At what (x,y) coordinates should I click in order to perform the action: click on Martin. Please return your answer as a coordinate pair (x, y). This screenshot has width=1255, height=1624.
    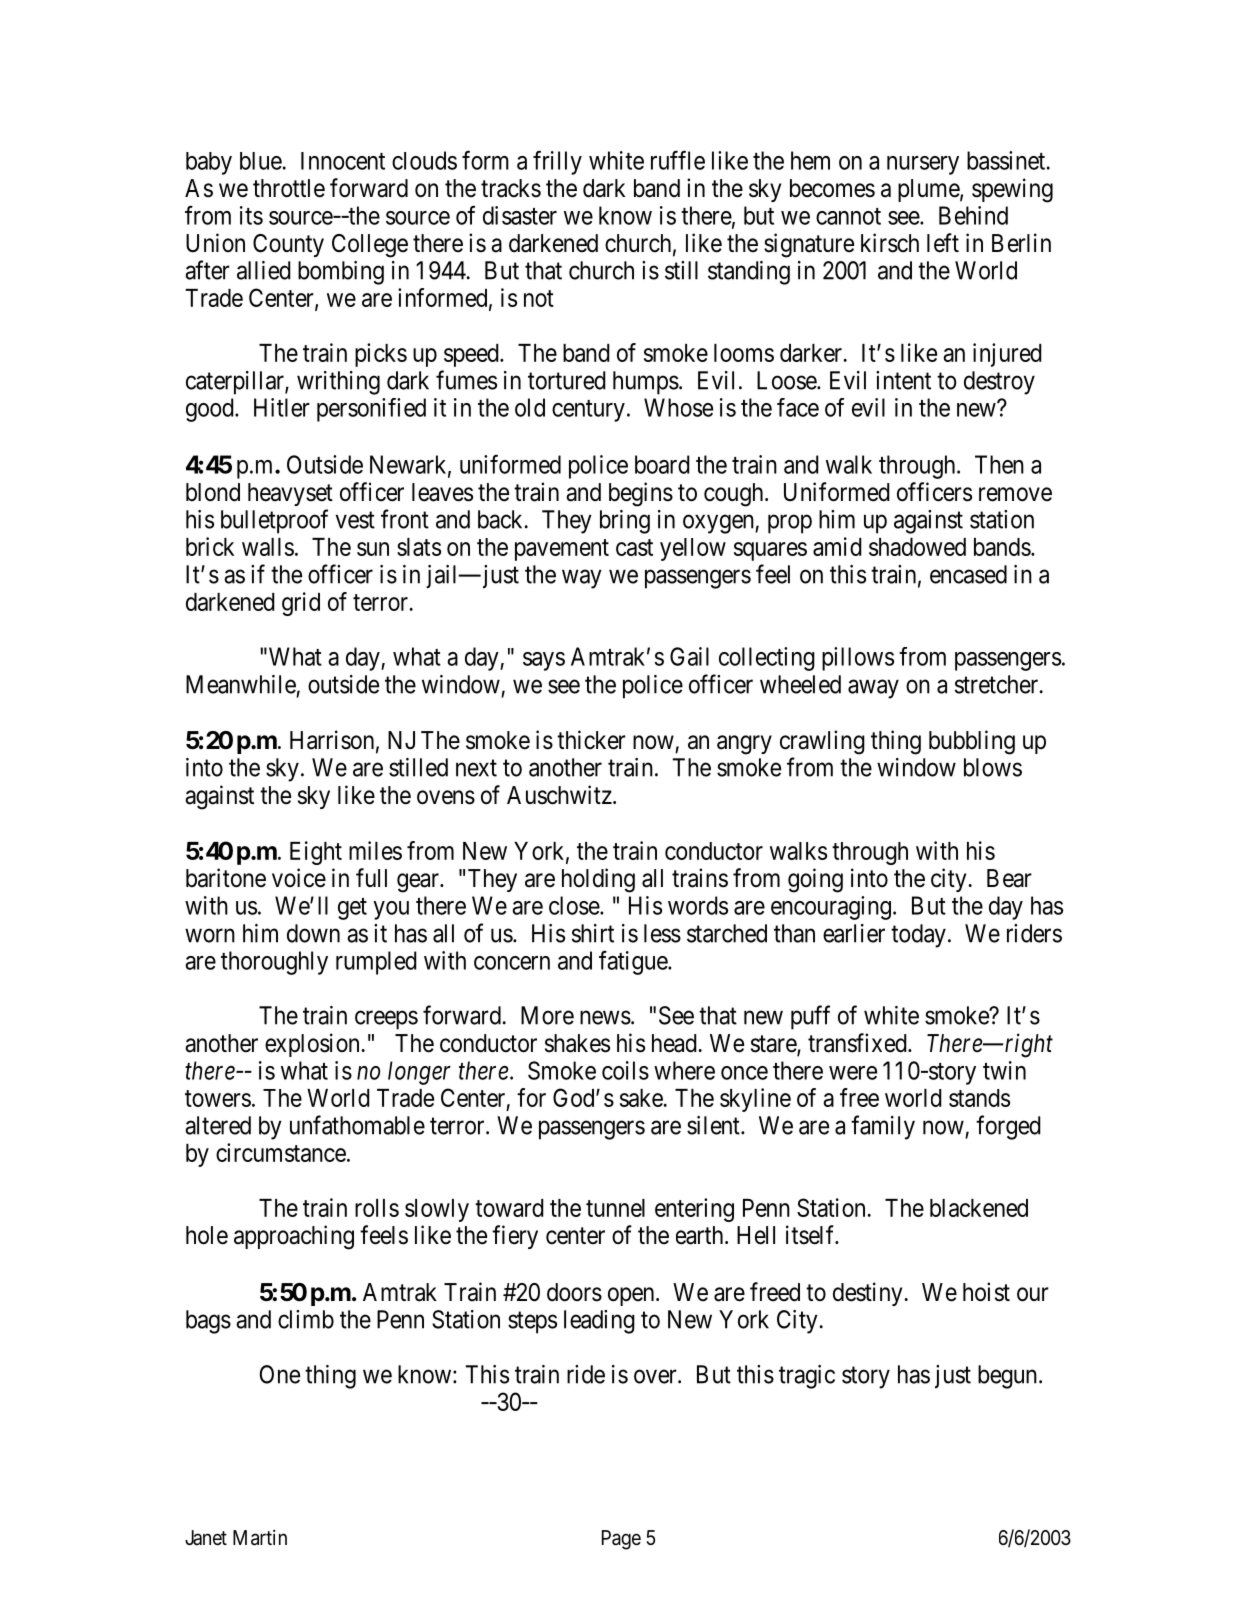
    Looking at the image, I should click on (260, 1537).
